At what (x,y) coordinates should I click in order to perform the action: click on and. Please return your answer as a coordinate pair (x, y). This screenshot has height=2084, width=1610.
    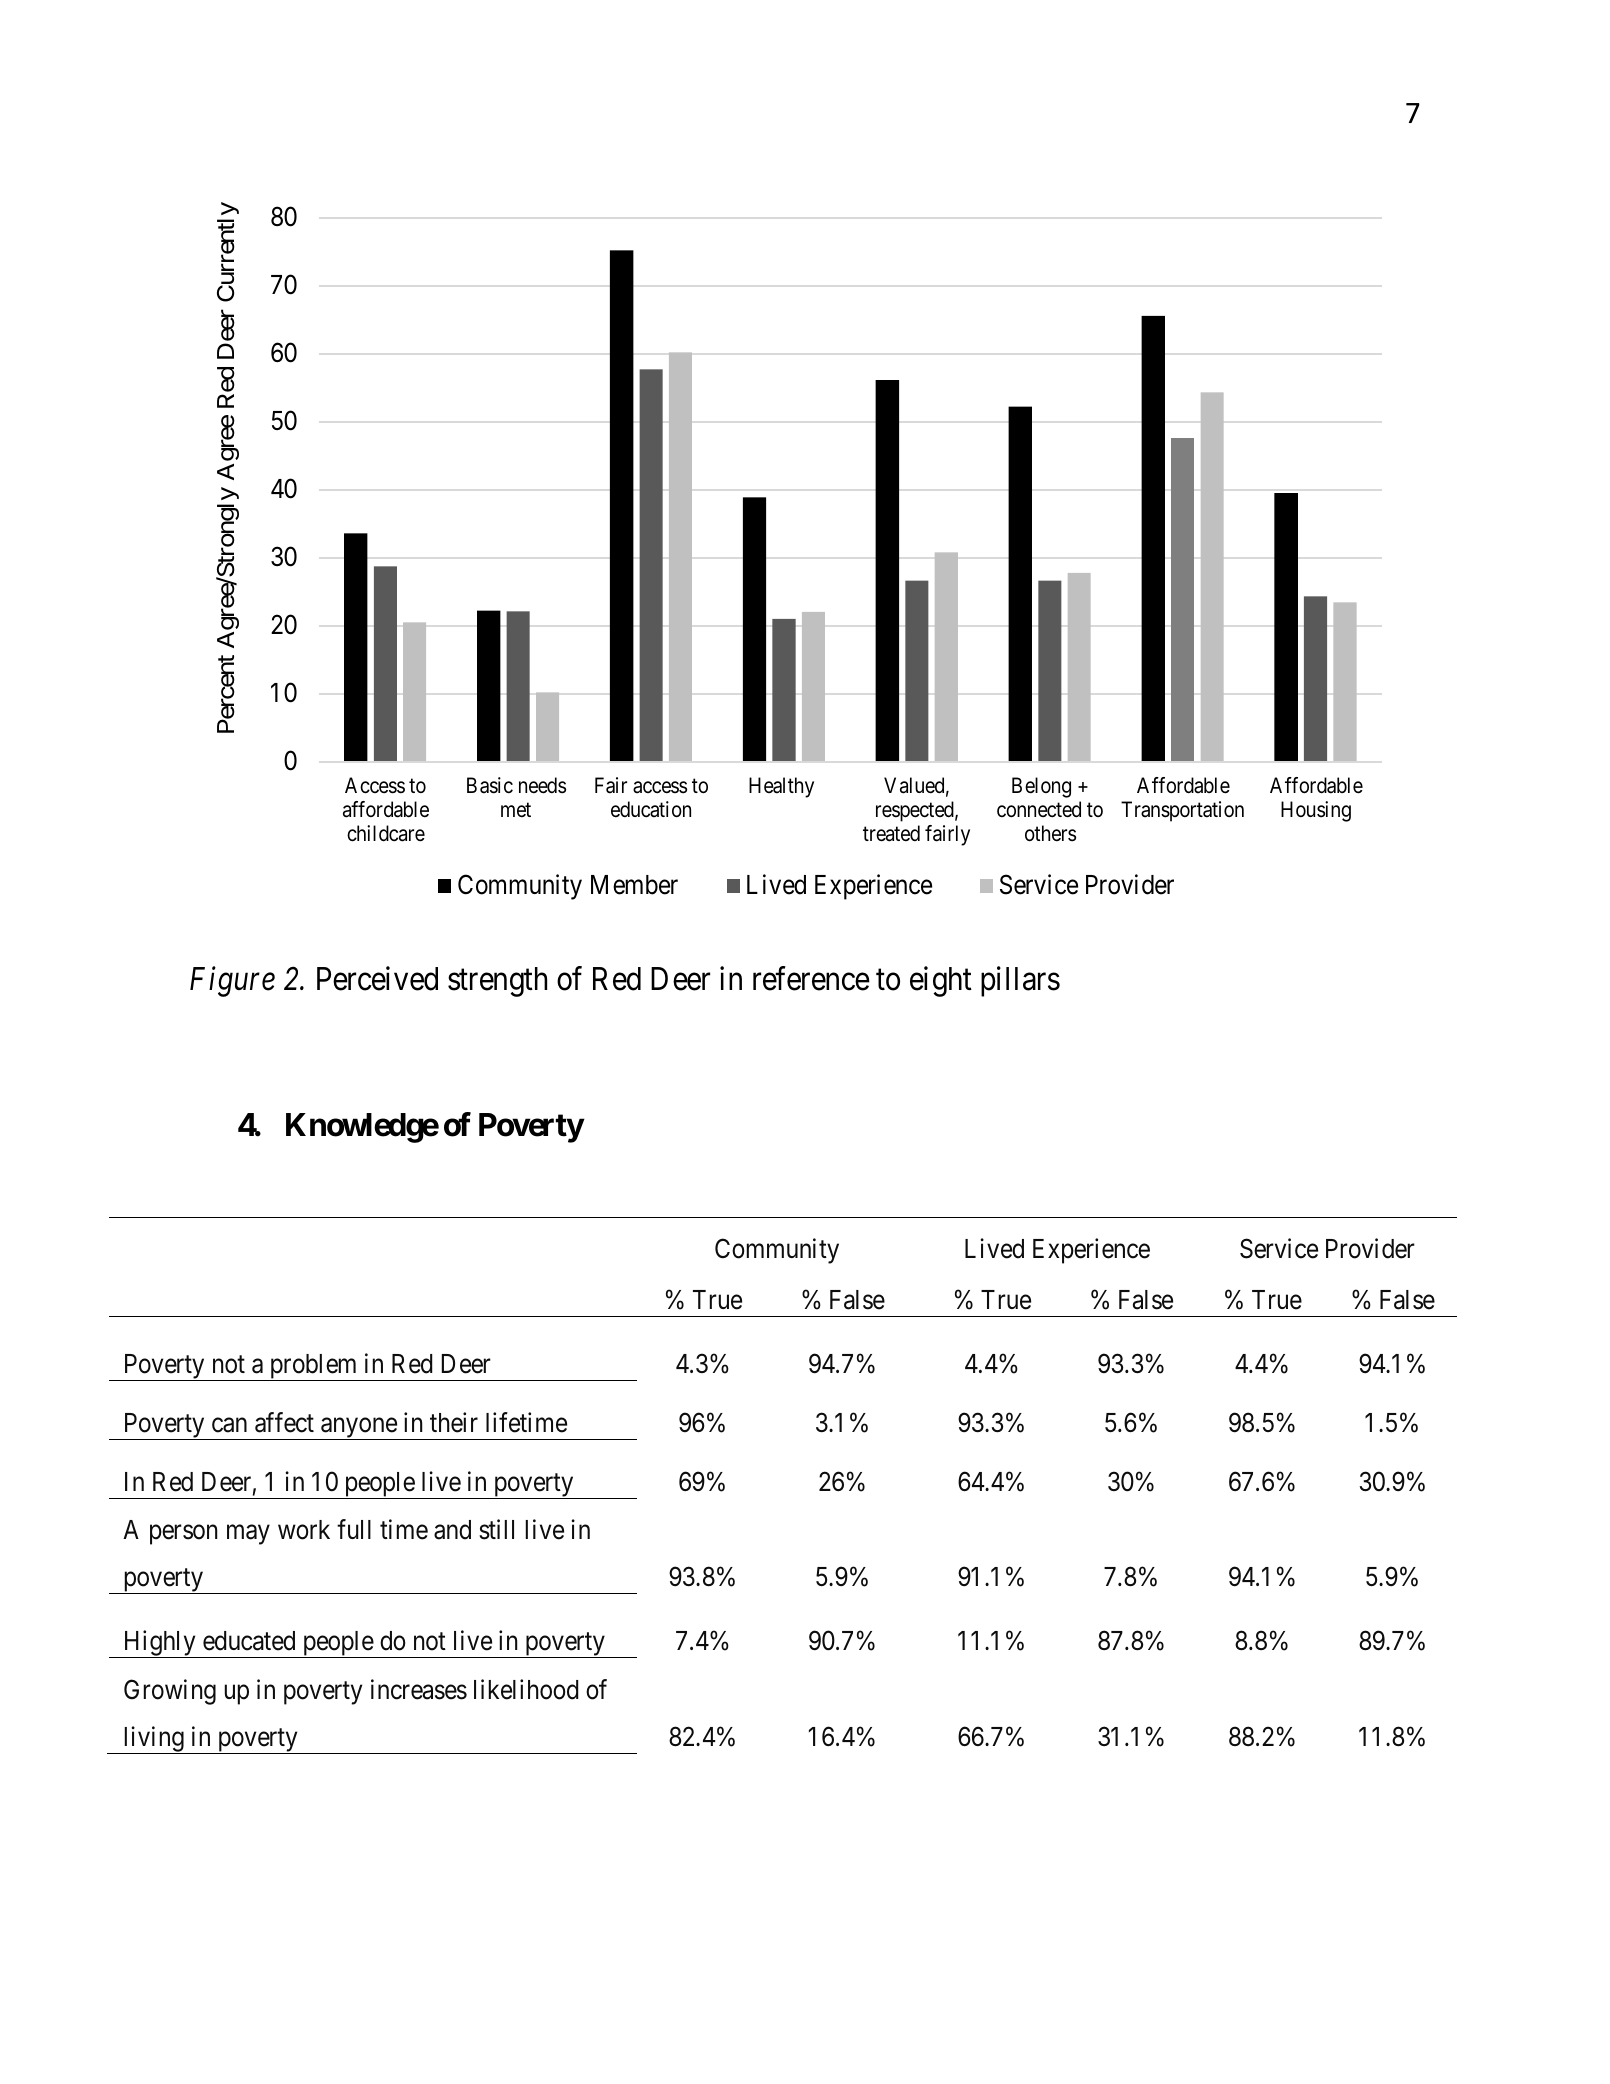
    Looking at the image, I should click on (452, 1530).
